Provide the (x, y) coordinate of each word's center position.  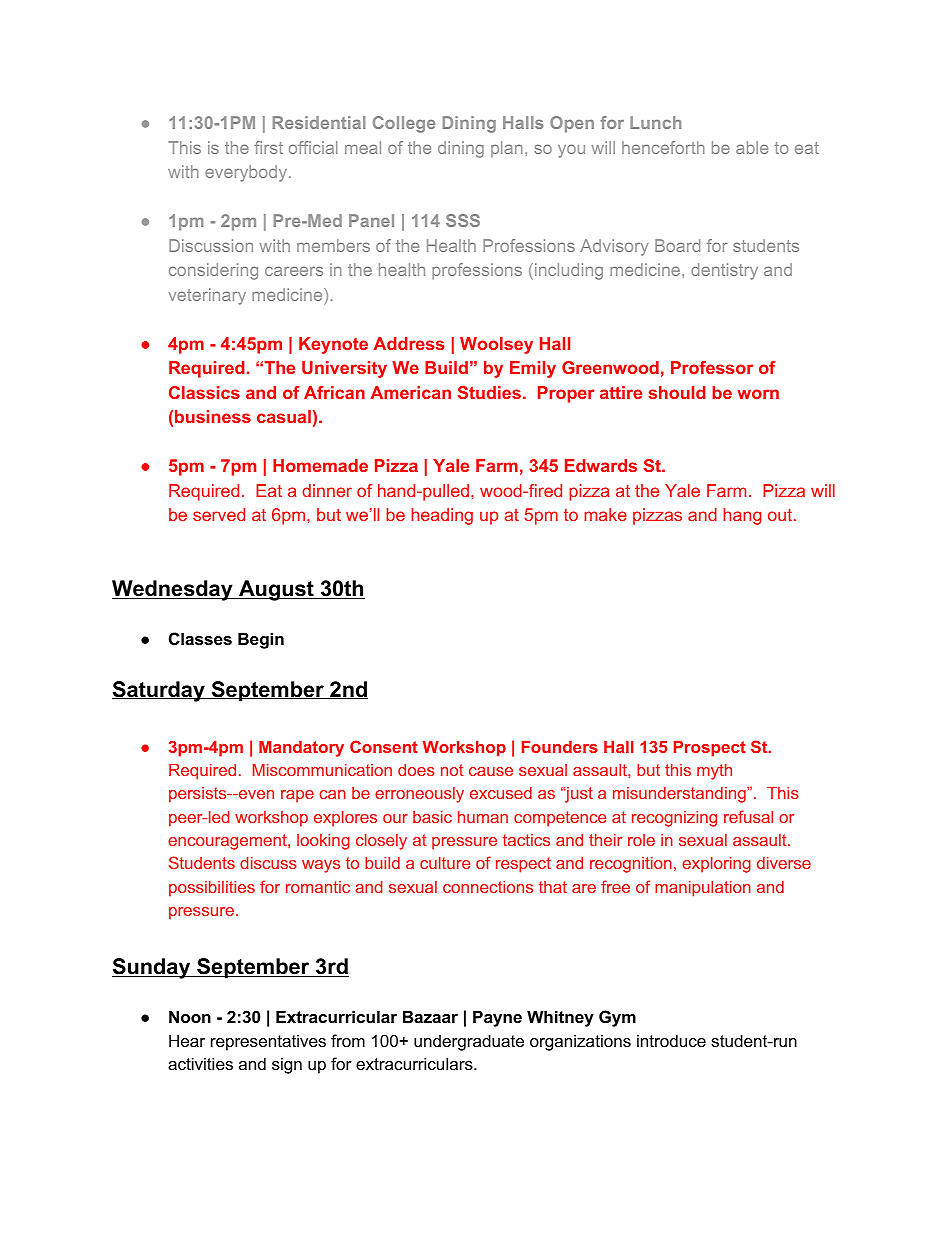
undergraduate (469, 1042)
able (752, 147)
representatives (268, 1042)
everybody (247, 173)
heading (442, 516)
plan (506, 149)
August (276, 590)
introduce (671, 1040)
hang (742, 516)
